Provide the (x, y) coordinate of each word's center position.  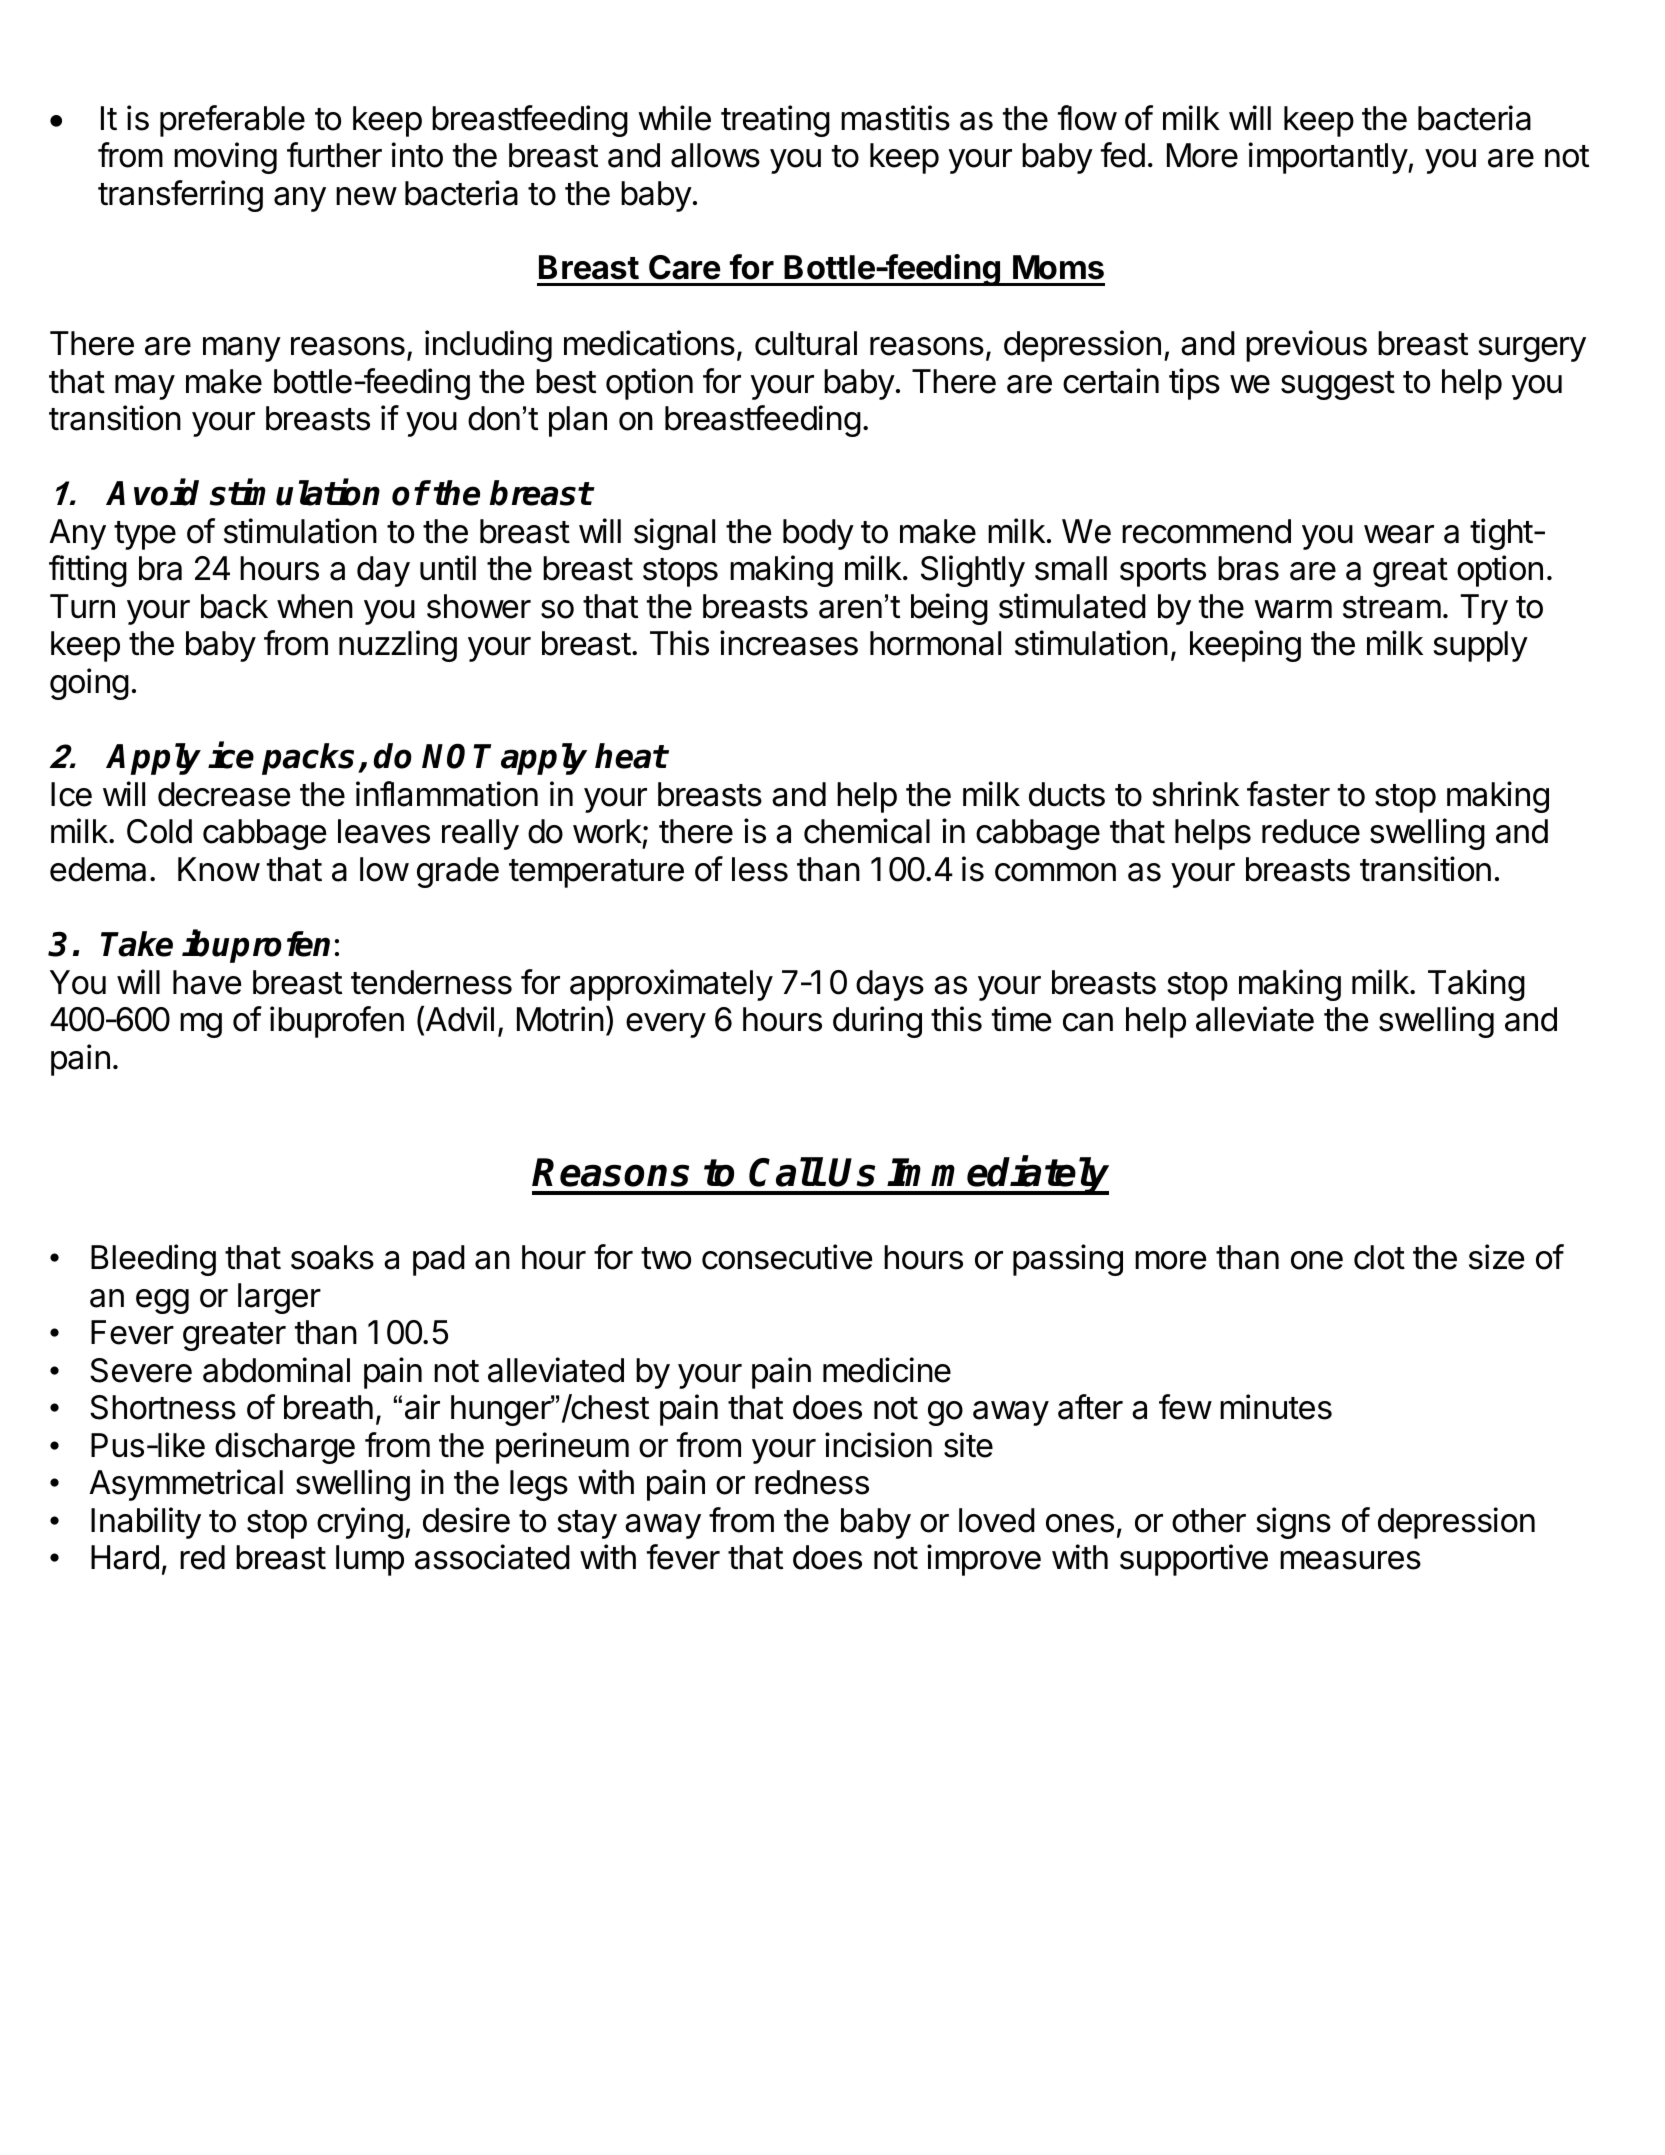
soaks (332, 1257)
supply (1480, 646)
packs (308, 759)
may (145, 387)
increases (789, 643)
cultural (806, 343)
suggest (1338, 385)
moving (225, 158)
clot (1379, 1257)
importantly (1328, 158)
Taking (1476, 985)
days (890, 985)
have (207, 982)
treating (775, 121)
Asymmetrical (186, 1485)
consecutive (787, 1257)
